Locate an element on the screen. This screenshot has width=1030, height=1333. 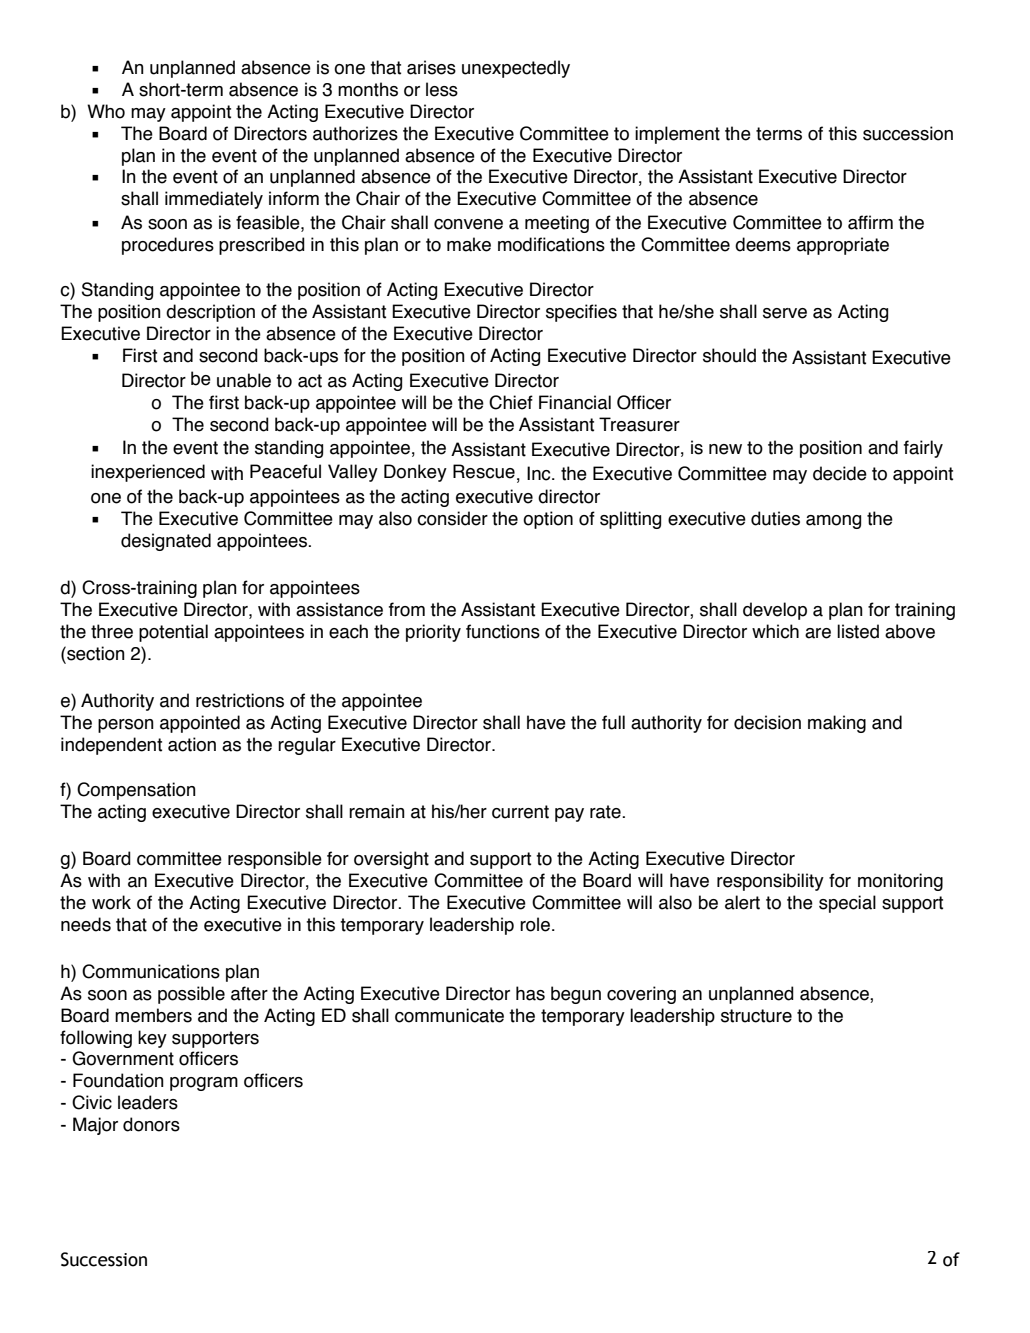
unexpectedly is located at coordinates (516, 69).
